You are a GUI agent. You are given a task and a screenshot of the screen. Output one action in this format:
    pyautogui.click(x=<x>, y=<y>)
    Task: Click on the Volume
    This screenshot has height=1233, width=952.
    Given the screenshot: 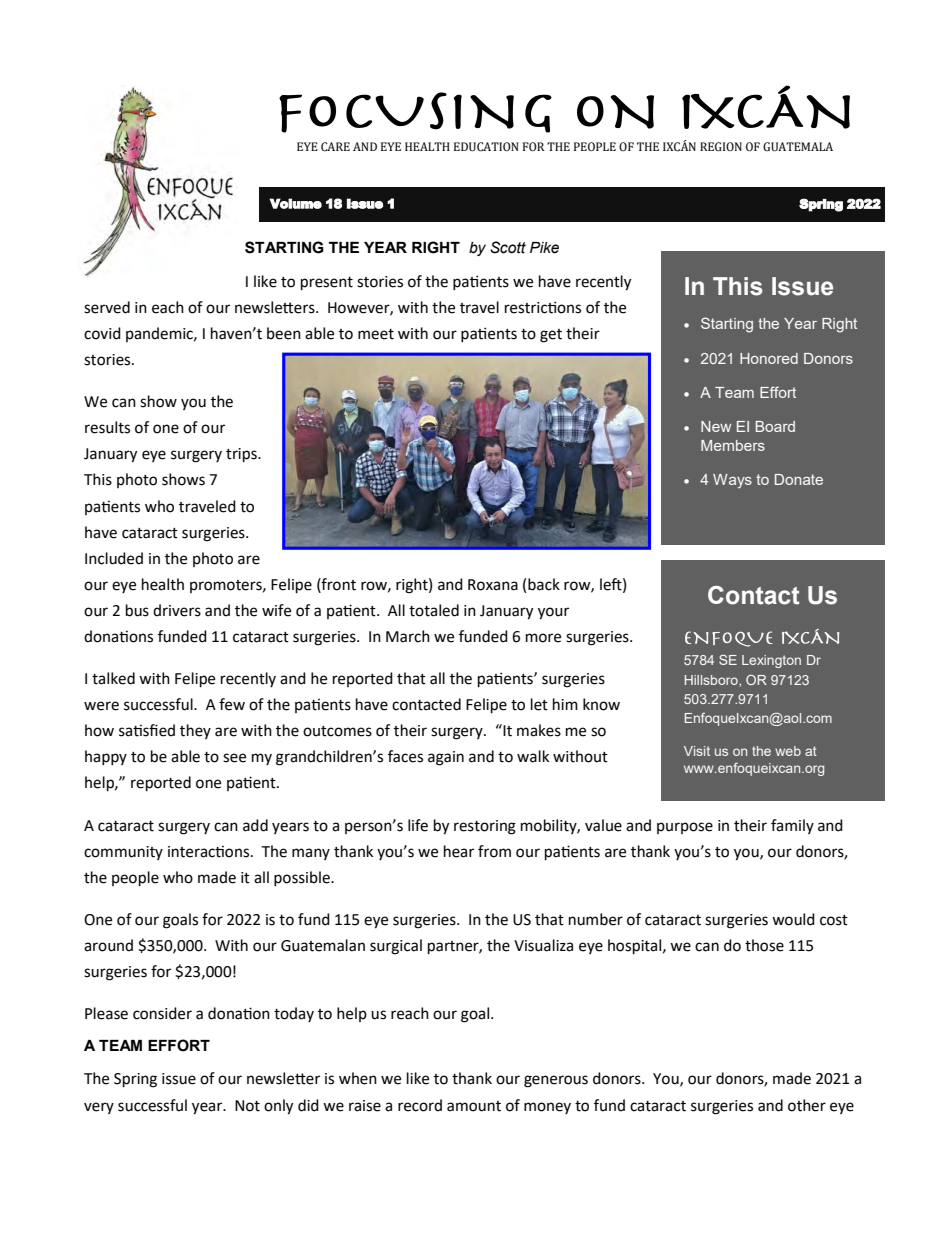 What is the action you would take?
    pyautogui.click(x=296, y=203)
